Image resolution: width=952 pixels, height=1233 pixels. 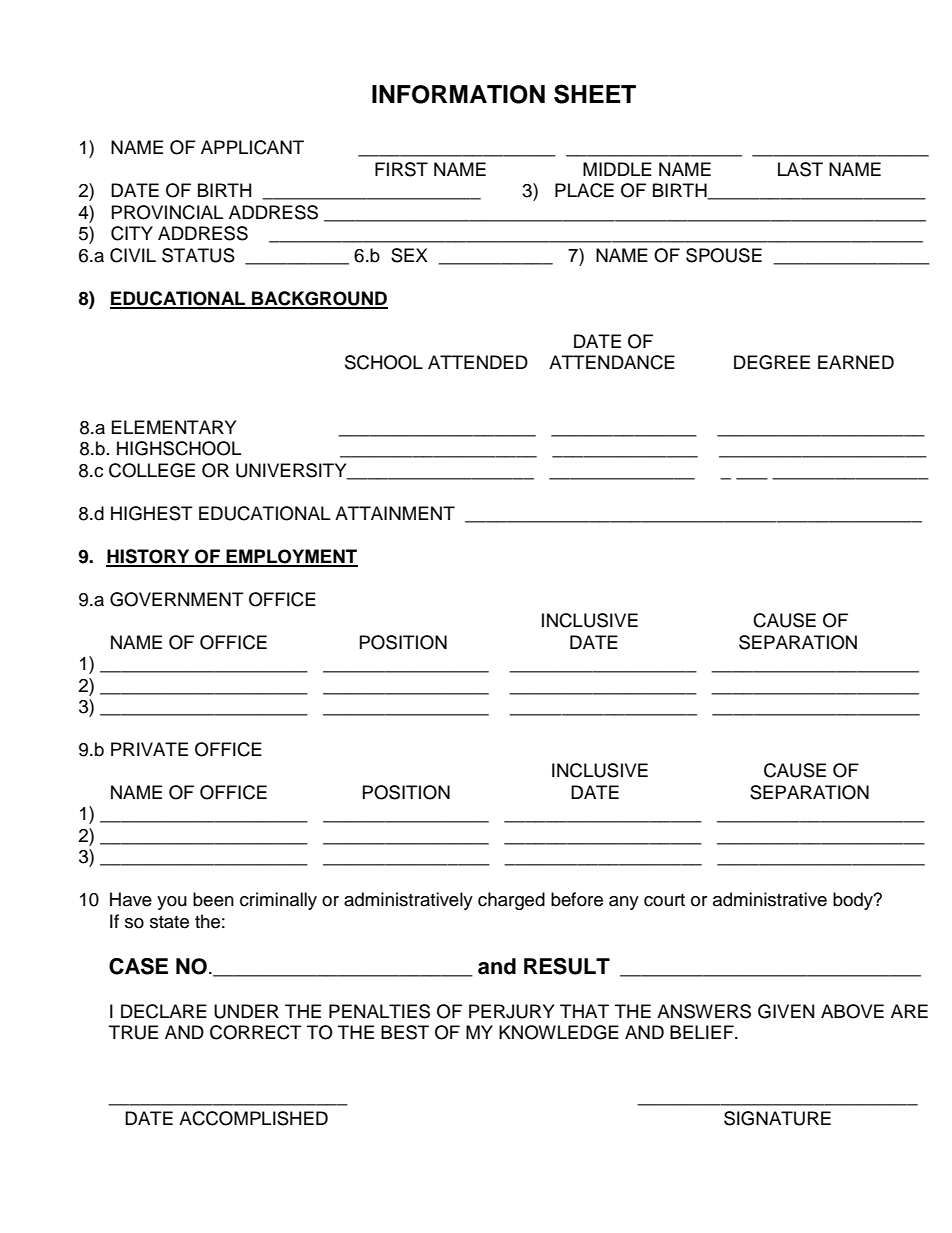 I want to click on DEGREE, so click(x=772, y=362).
